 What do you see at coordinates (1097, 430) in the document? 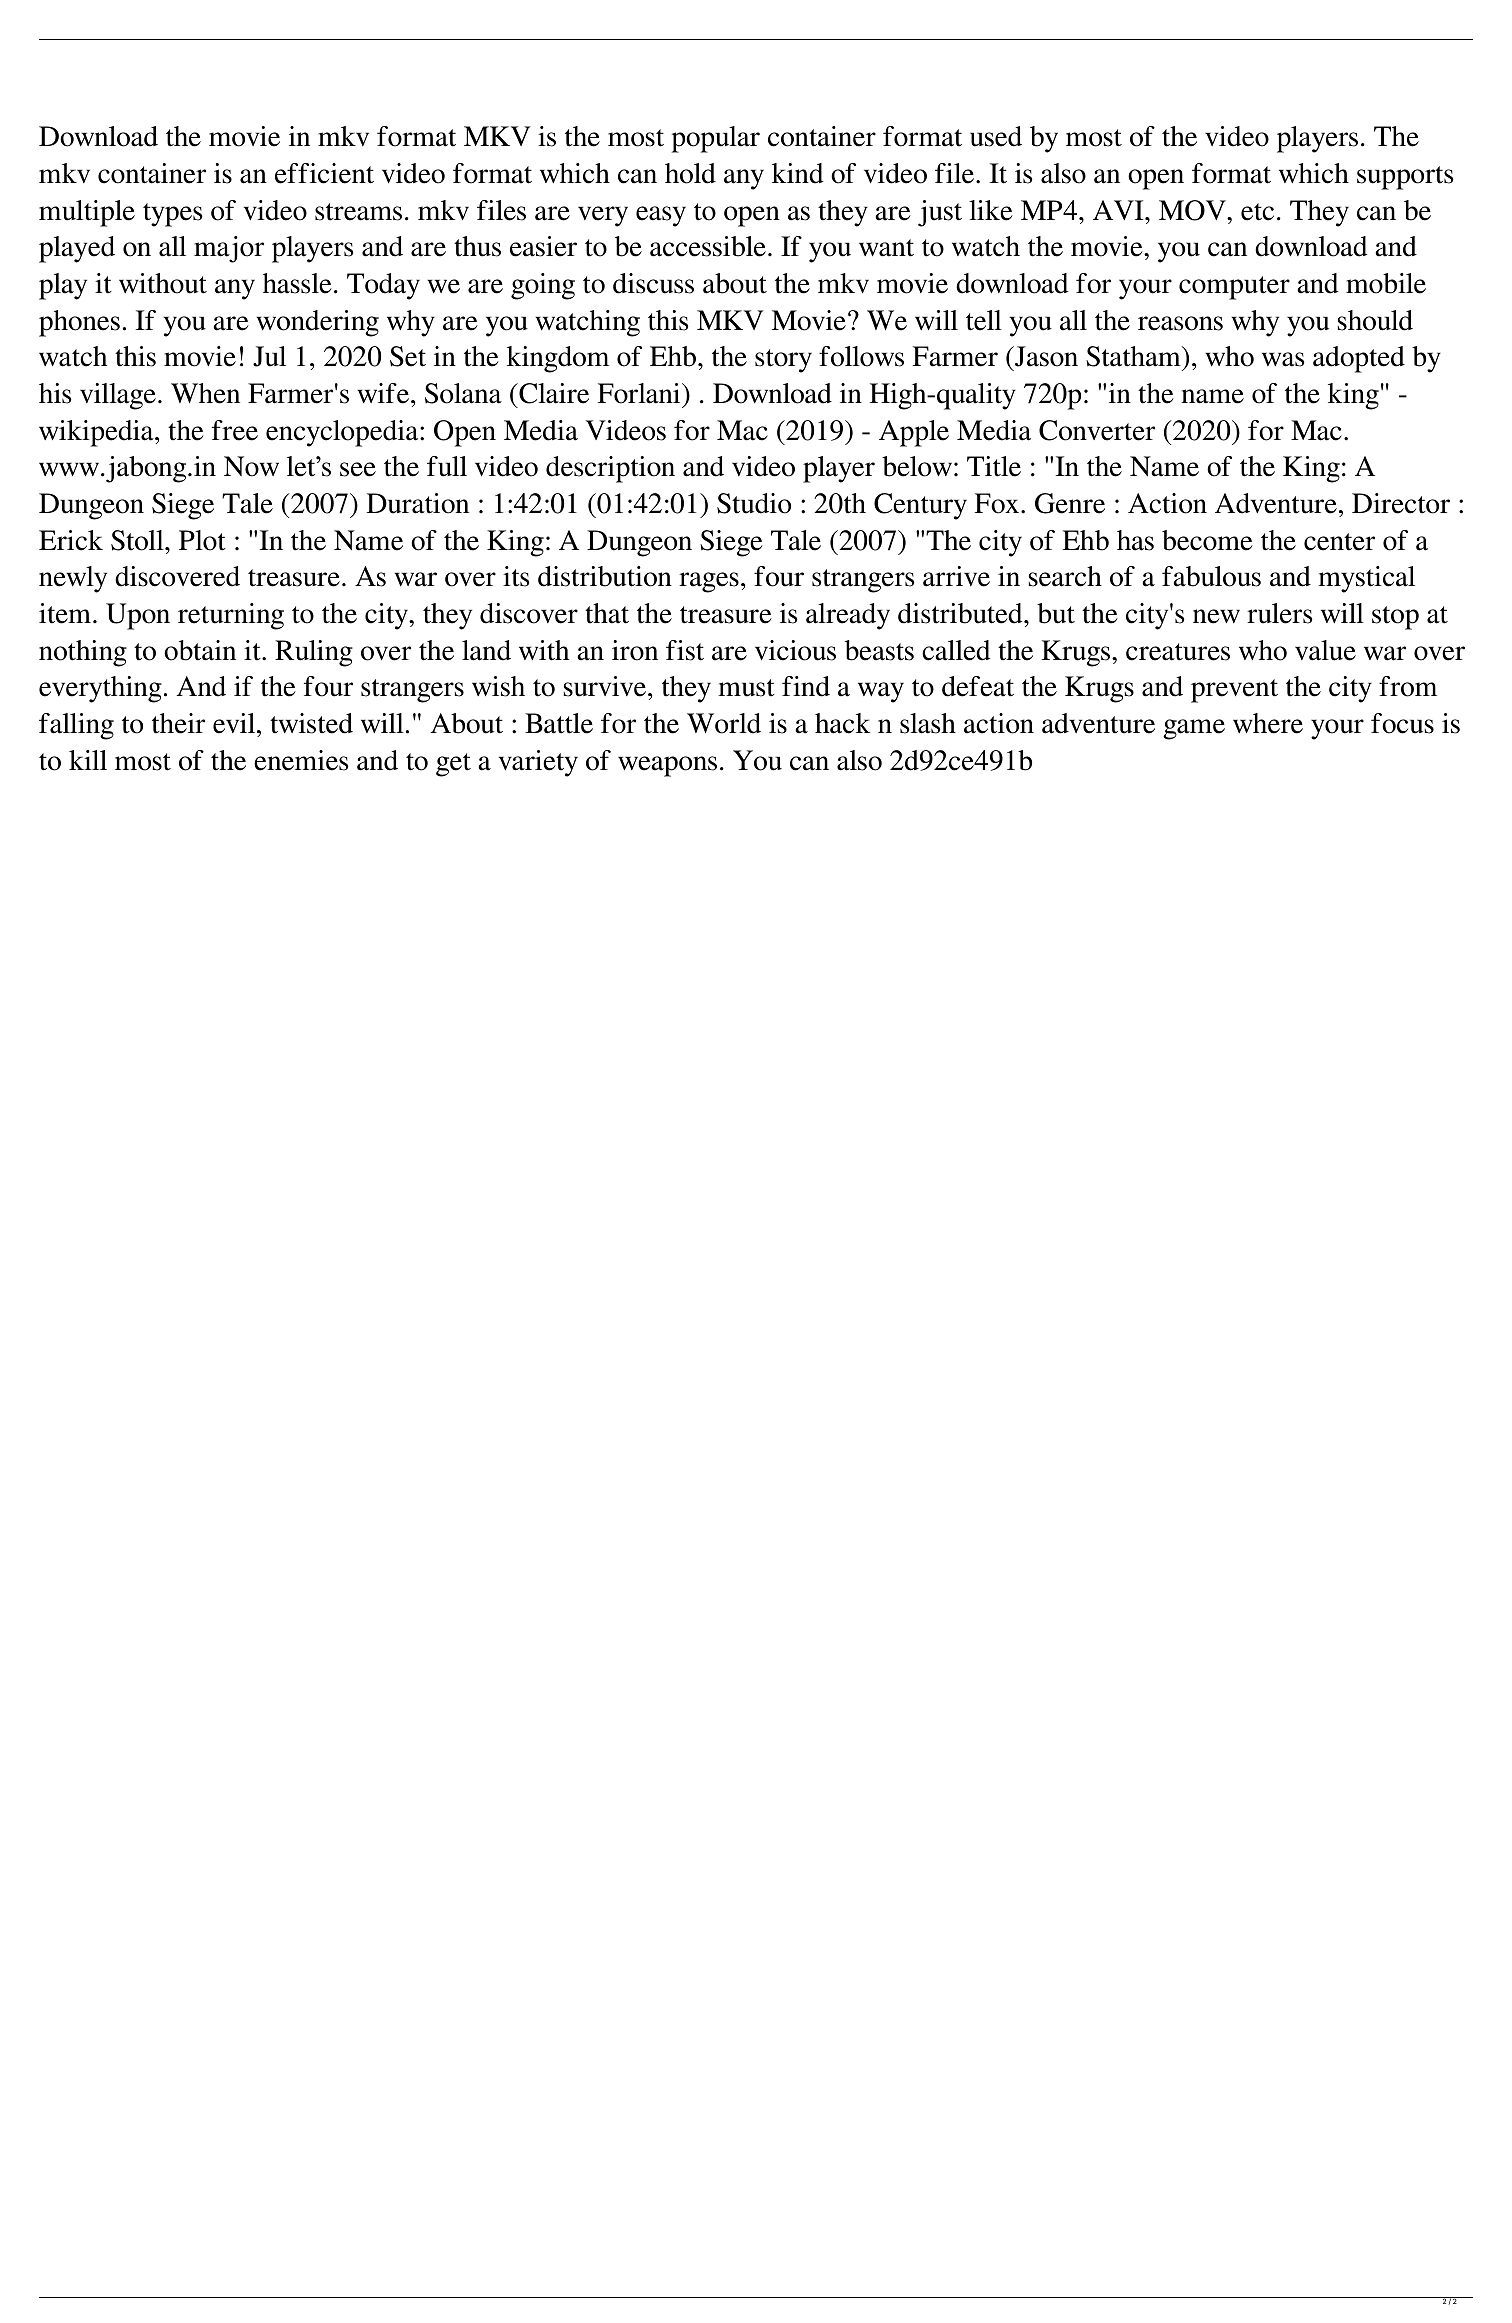
I see `Converter` at bounding box center [1097, 430].
